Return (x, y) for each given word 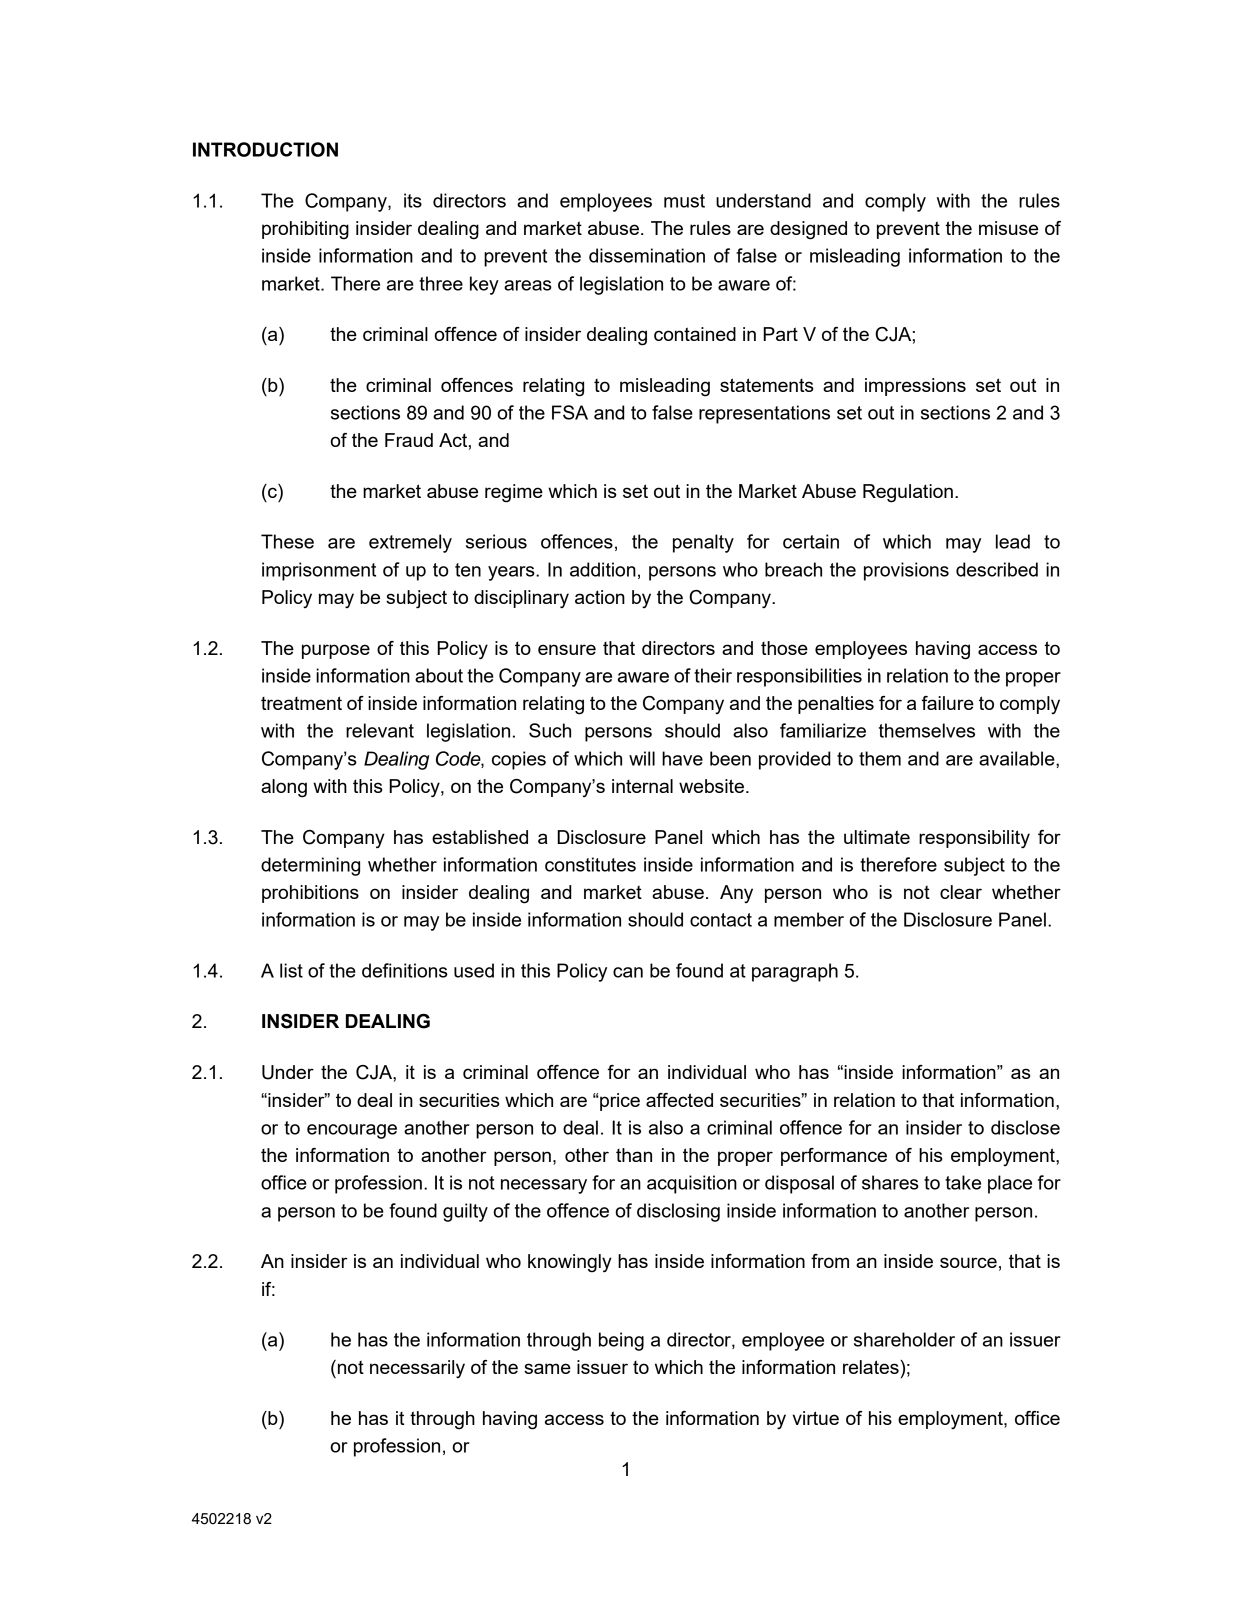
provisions (906, 571)
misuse (1008, 228)
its (413, 200)
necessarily (417, 1369)
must (684, 201)
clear (961, 892)
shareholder (904, 1339)
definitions (405, 970)
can (628, 972)
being (621, 1341)
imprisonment (319, 571)
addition (603, 569)
